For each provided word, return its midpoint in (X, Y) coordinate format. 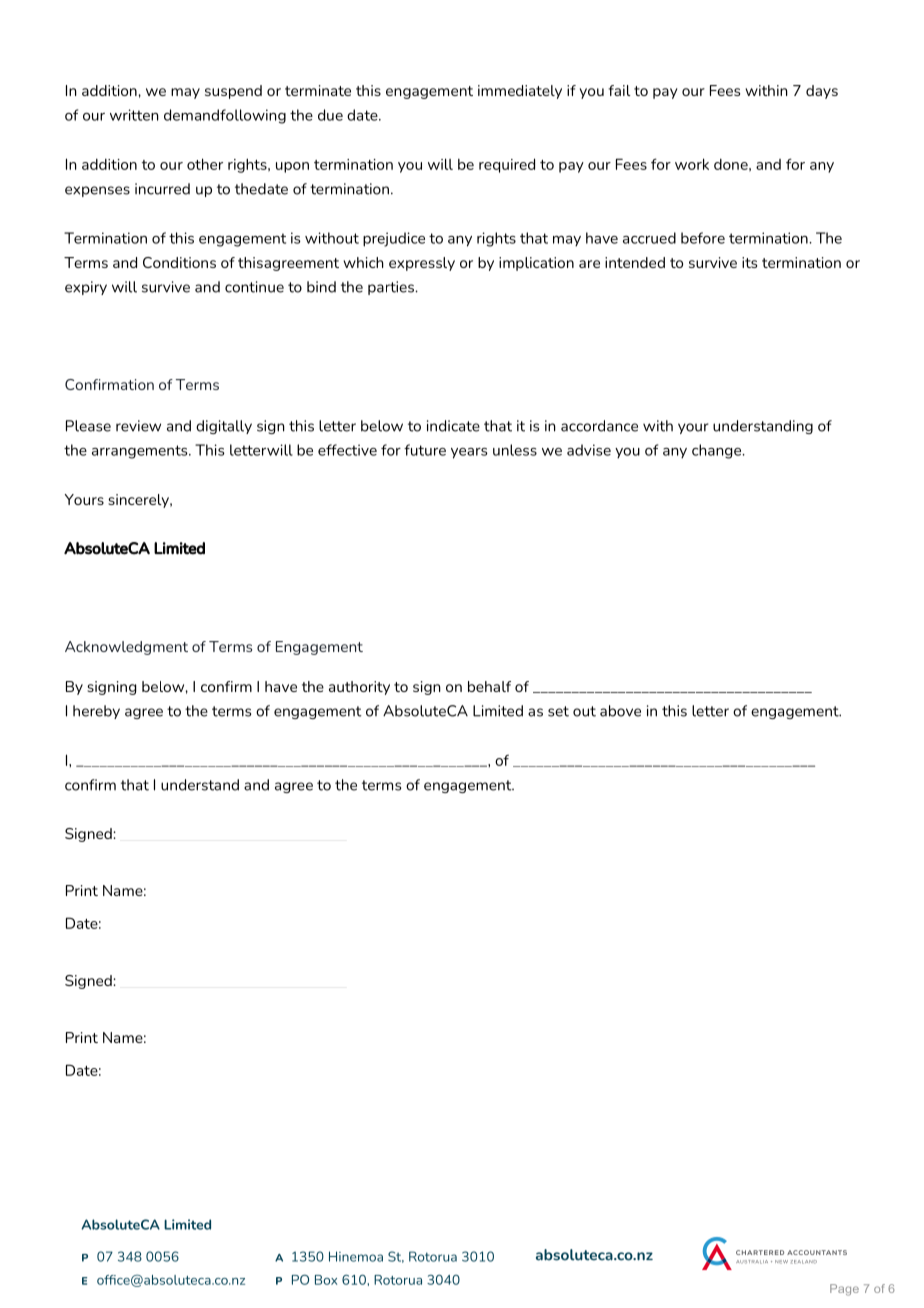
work (692, 164)
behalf (489, 686)
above (620, 711)
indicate (453, 426)
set (558, 711)
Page (844, 1290)
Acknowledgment (126, 648)
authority (359, 688)
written (134, 115)
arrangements (141, 452)
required (507, 165)
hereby (96, 712)
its (749, 262)
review (138, 426)
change (718, 451)
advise (589, 450)
